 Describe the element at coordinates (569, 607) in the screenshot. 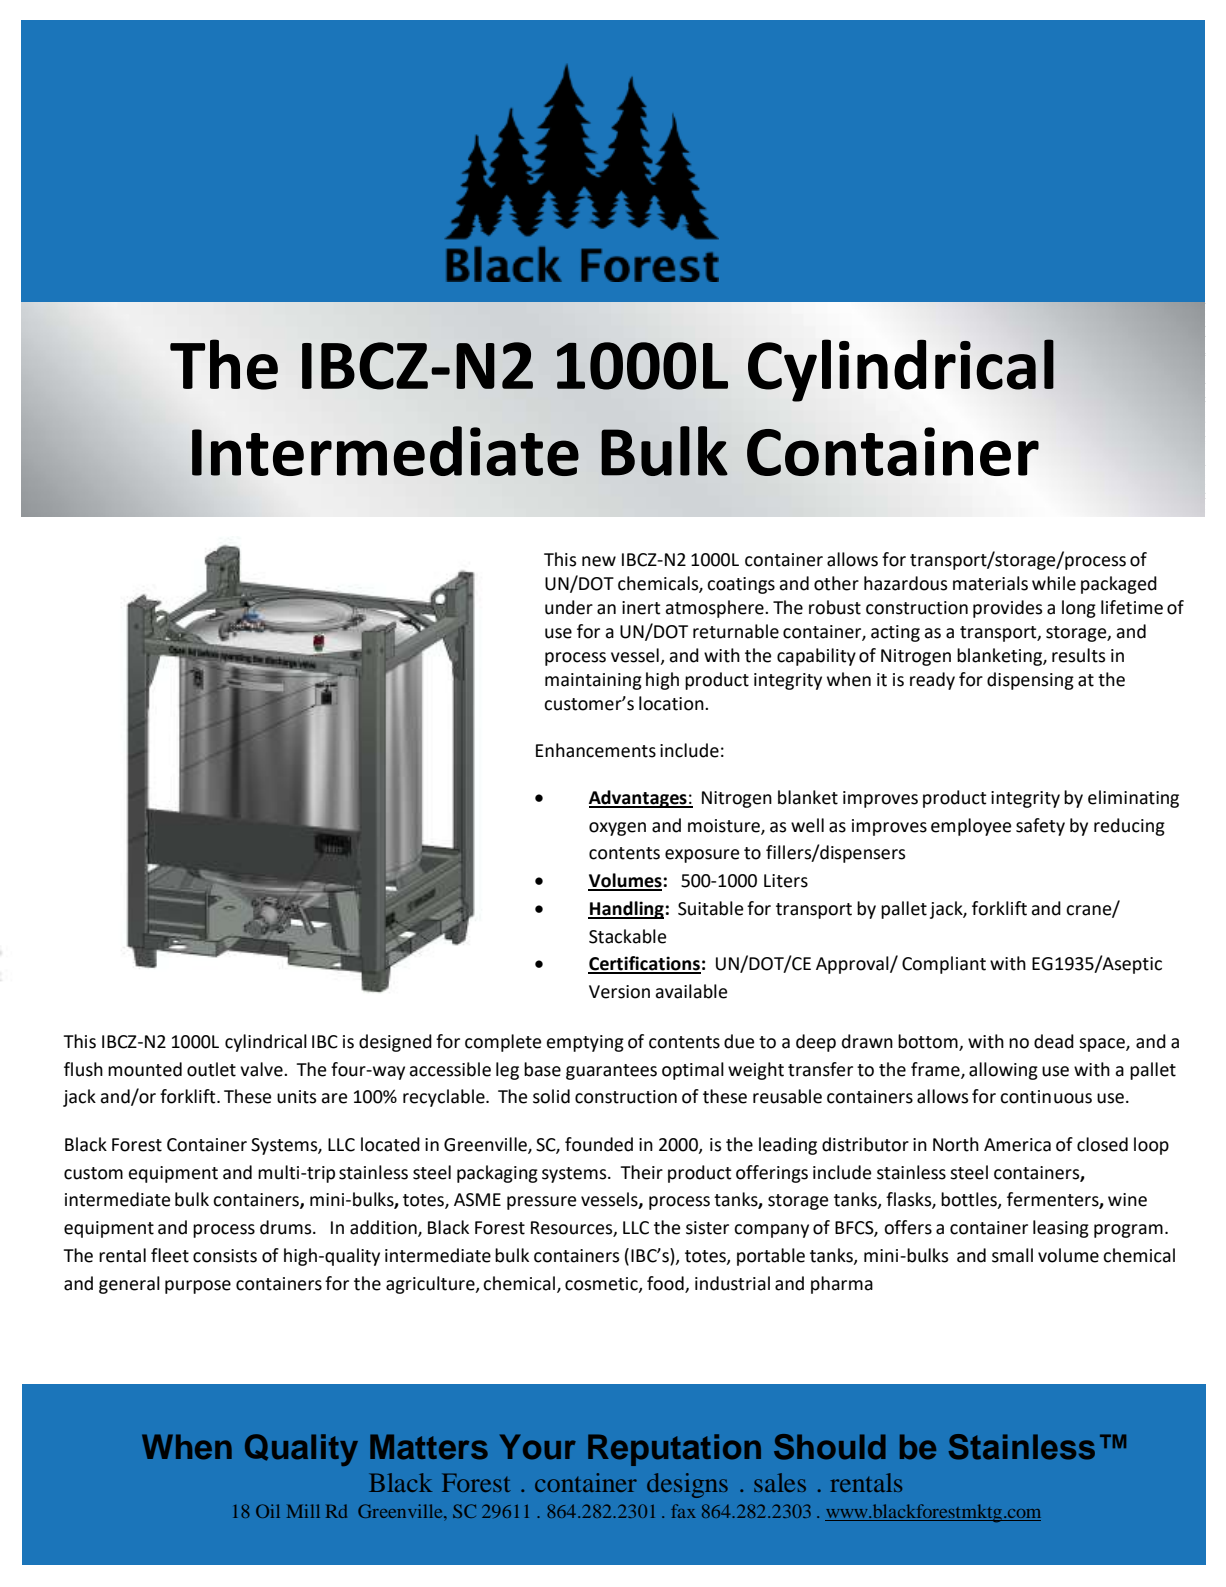

I see `under` at that location.
